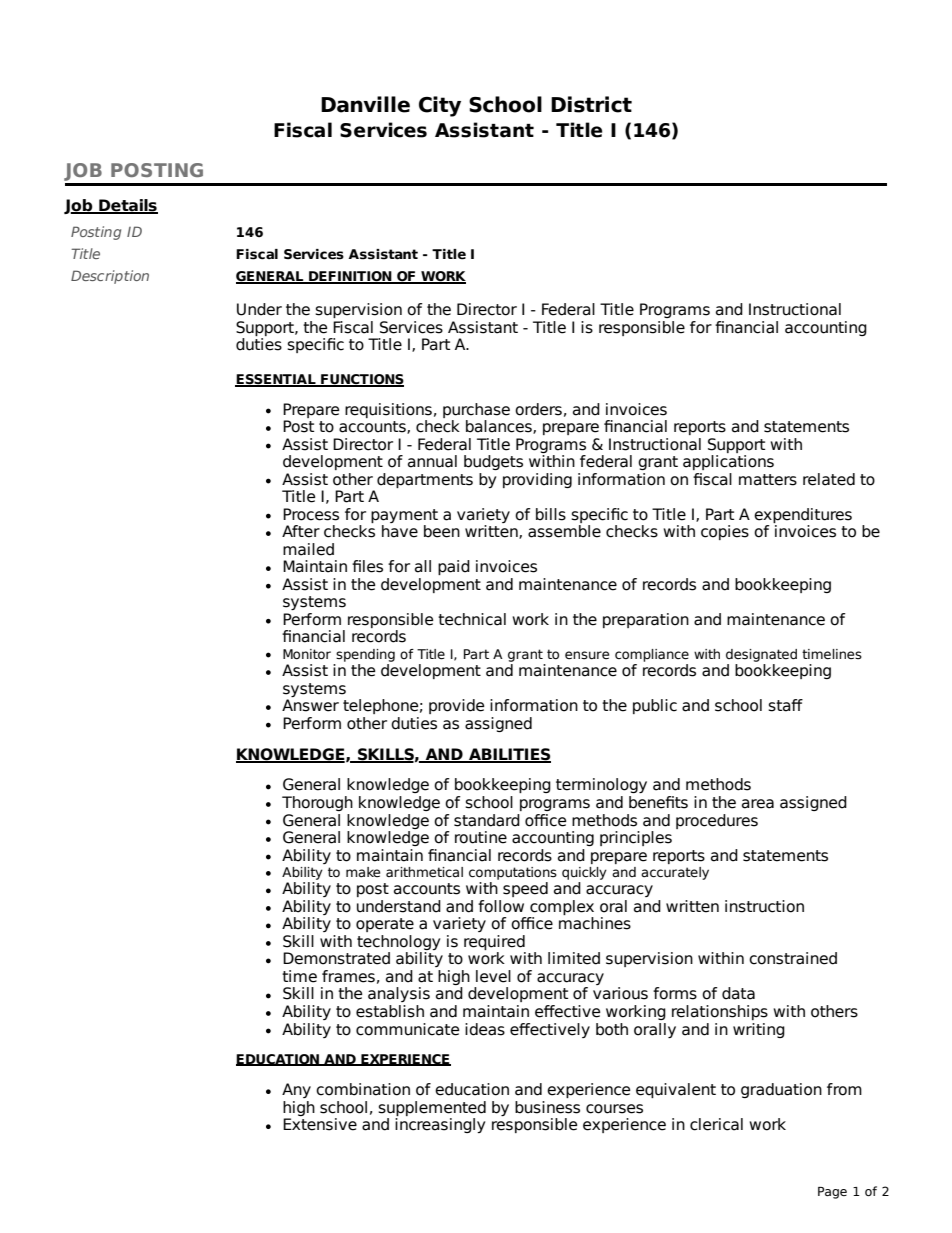  Describe the element at coordinates (487, 820) in the screenshot. I see `standard` at that location.
